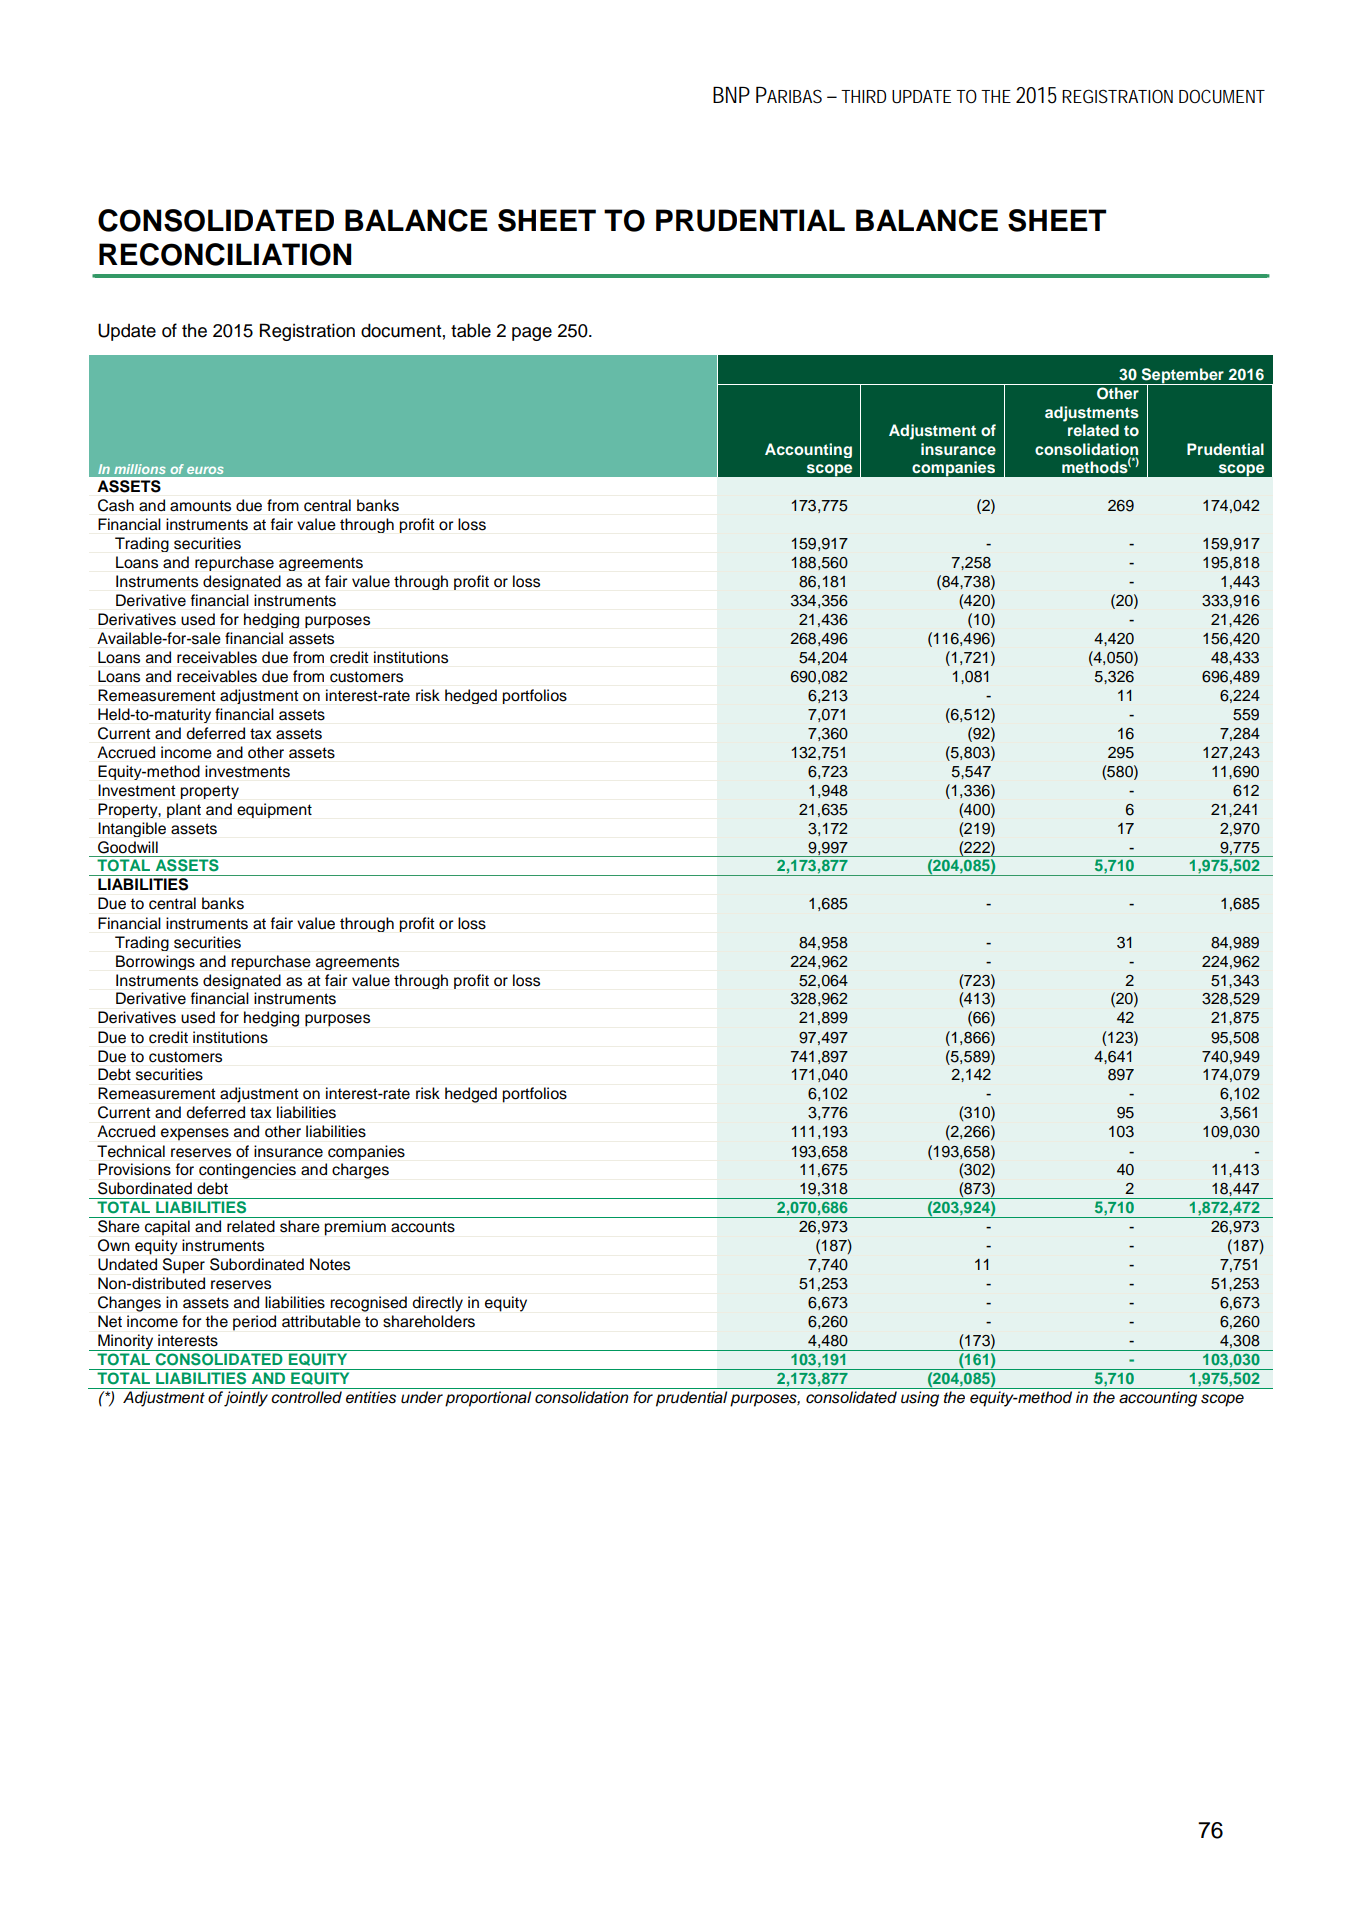 This page has height=1926, width=1362. Describe the element at coordinates (184, 810) in the page. I see `plant` at that location.
